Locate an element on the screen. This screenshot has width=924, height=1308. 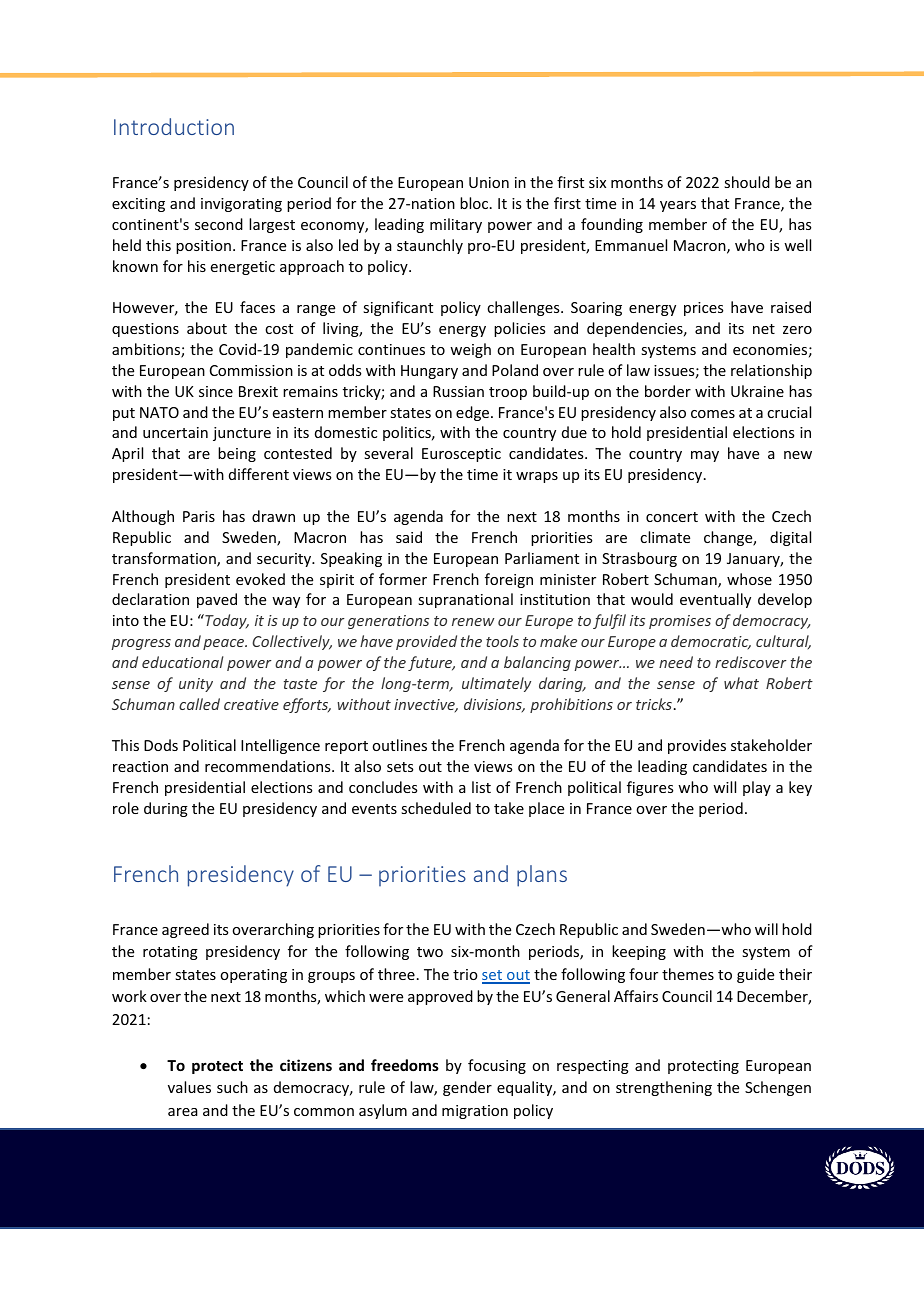
values is located at coordinates (189, 1087).
